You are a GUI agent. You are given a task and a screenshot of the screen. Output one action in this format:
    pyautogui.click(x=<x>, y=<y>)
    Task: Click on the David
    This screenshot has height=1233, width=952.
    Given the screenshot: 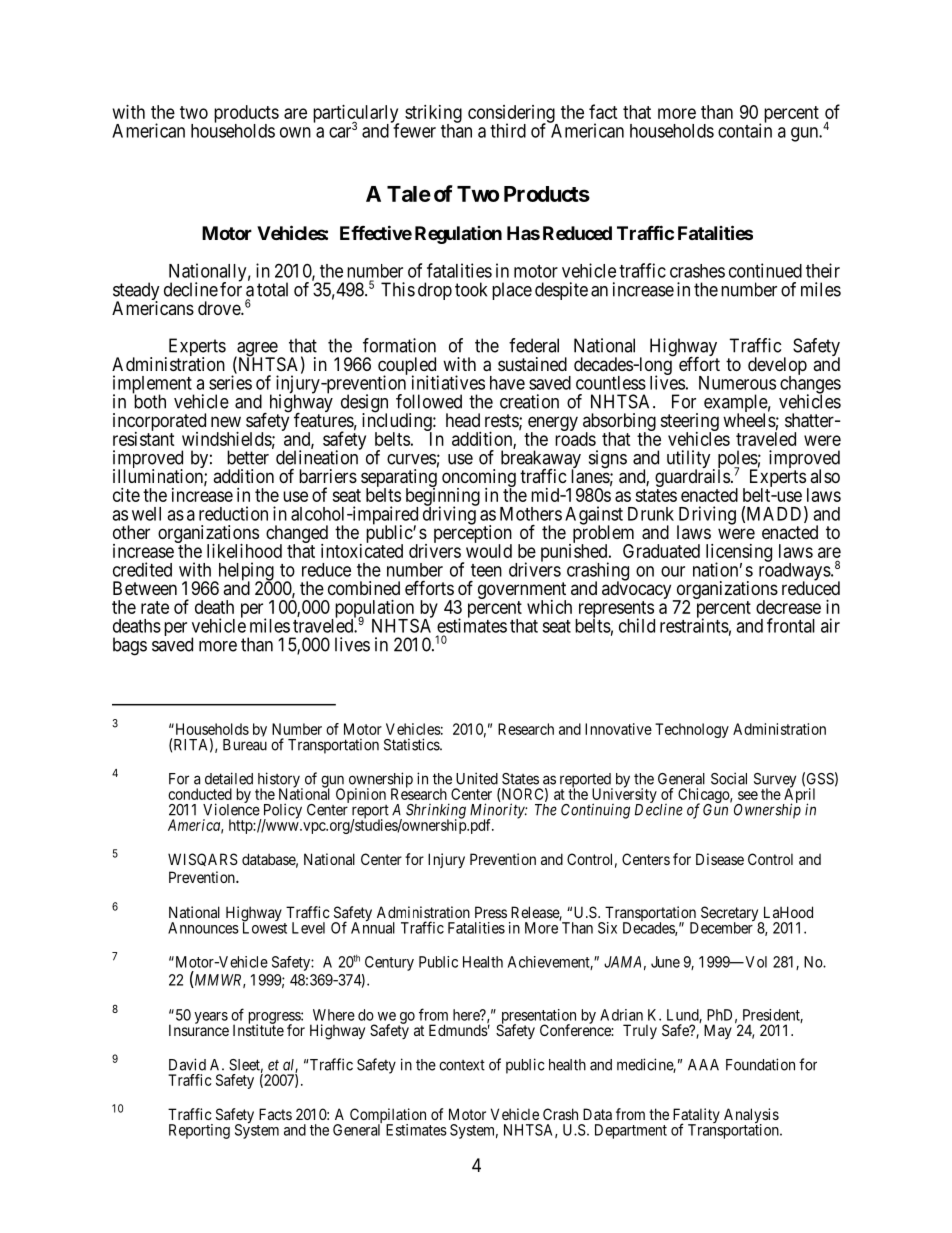 What is the action you would take?
    pyautogui.click(x=187, y=1064)
